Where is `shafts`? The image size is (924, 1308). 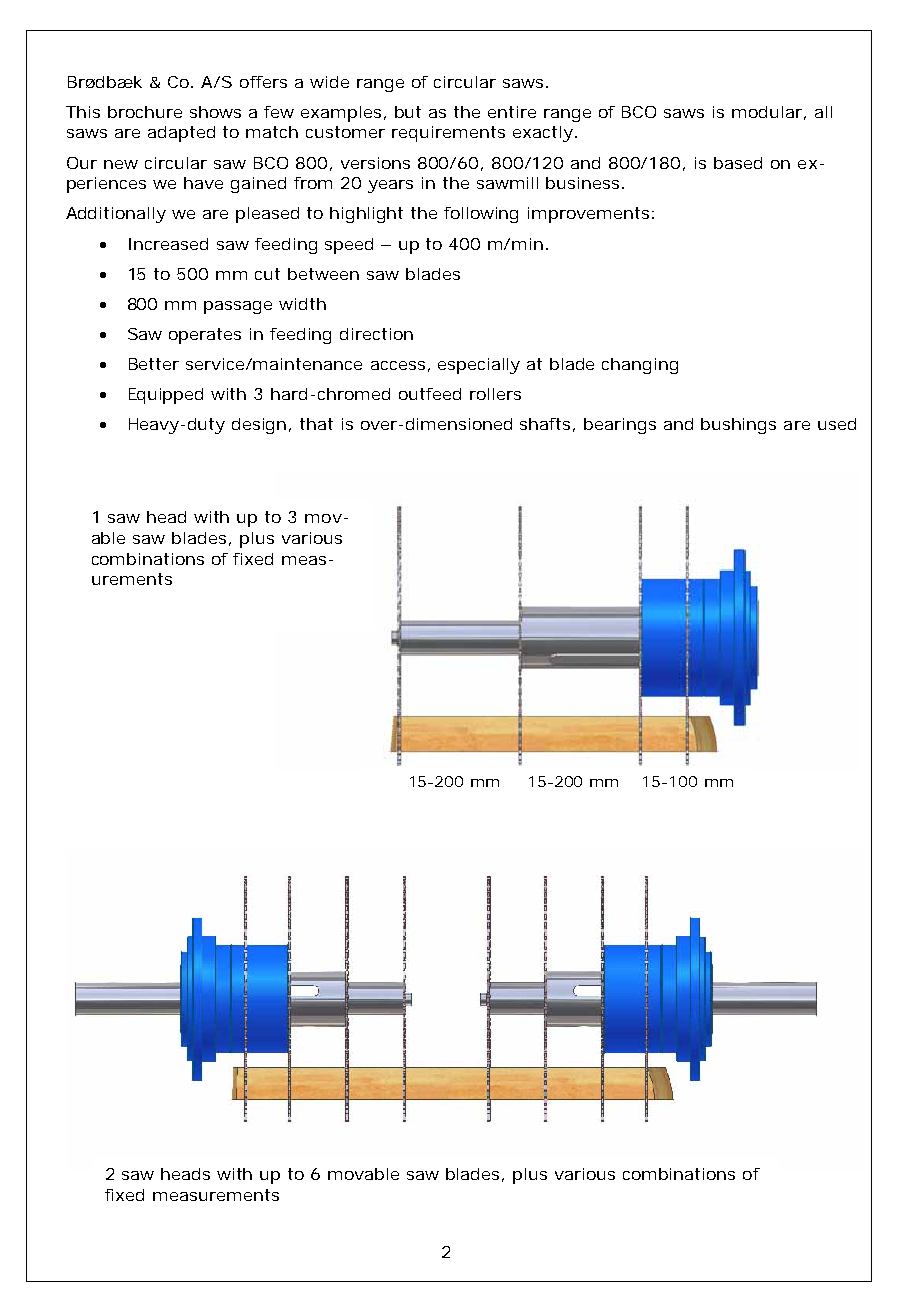
shafts is located at coordinates (545, 424).
